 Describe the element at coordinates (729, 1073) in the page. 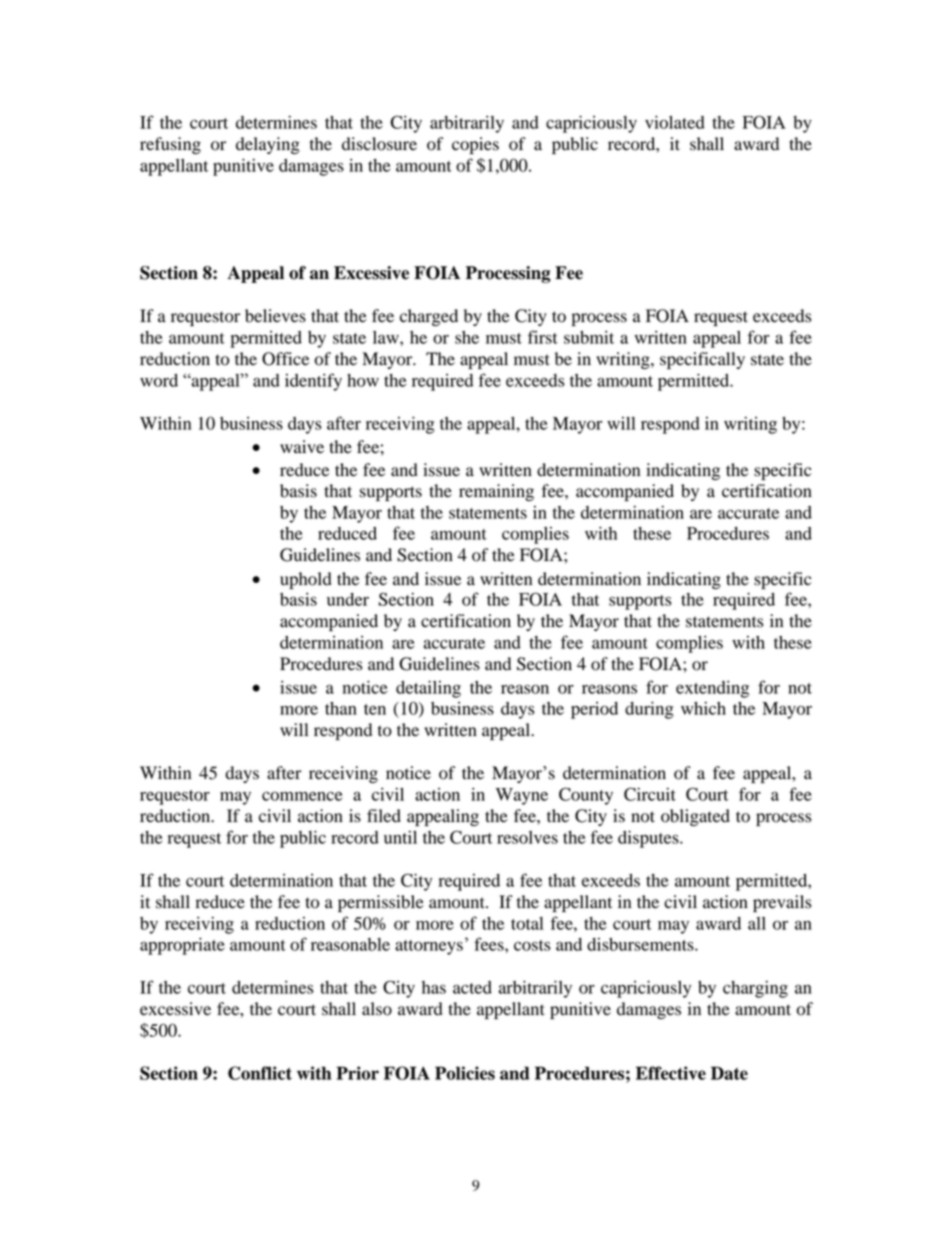

I see `Date` at that location.
